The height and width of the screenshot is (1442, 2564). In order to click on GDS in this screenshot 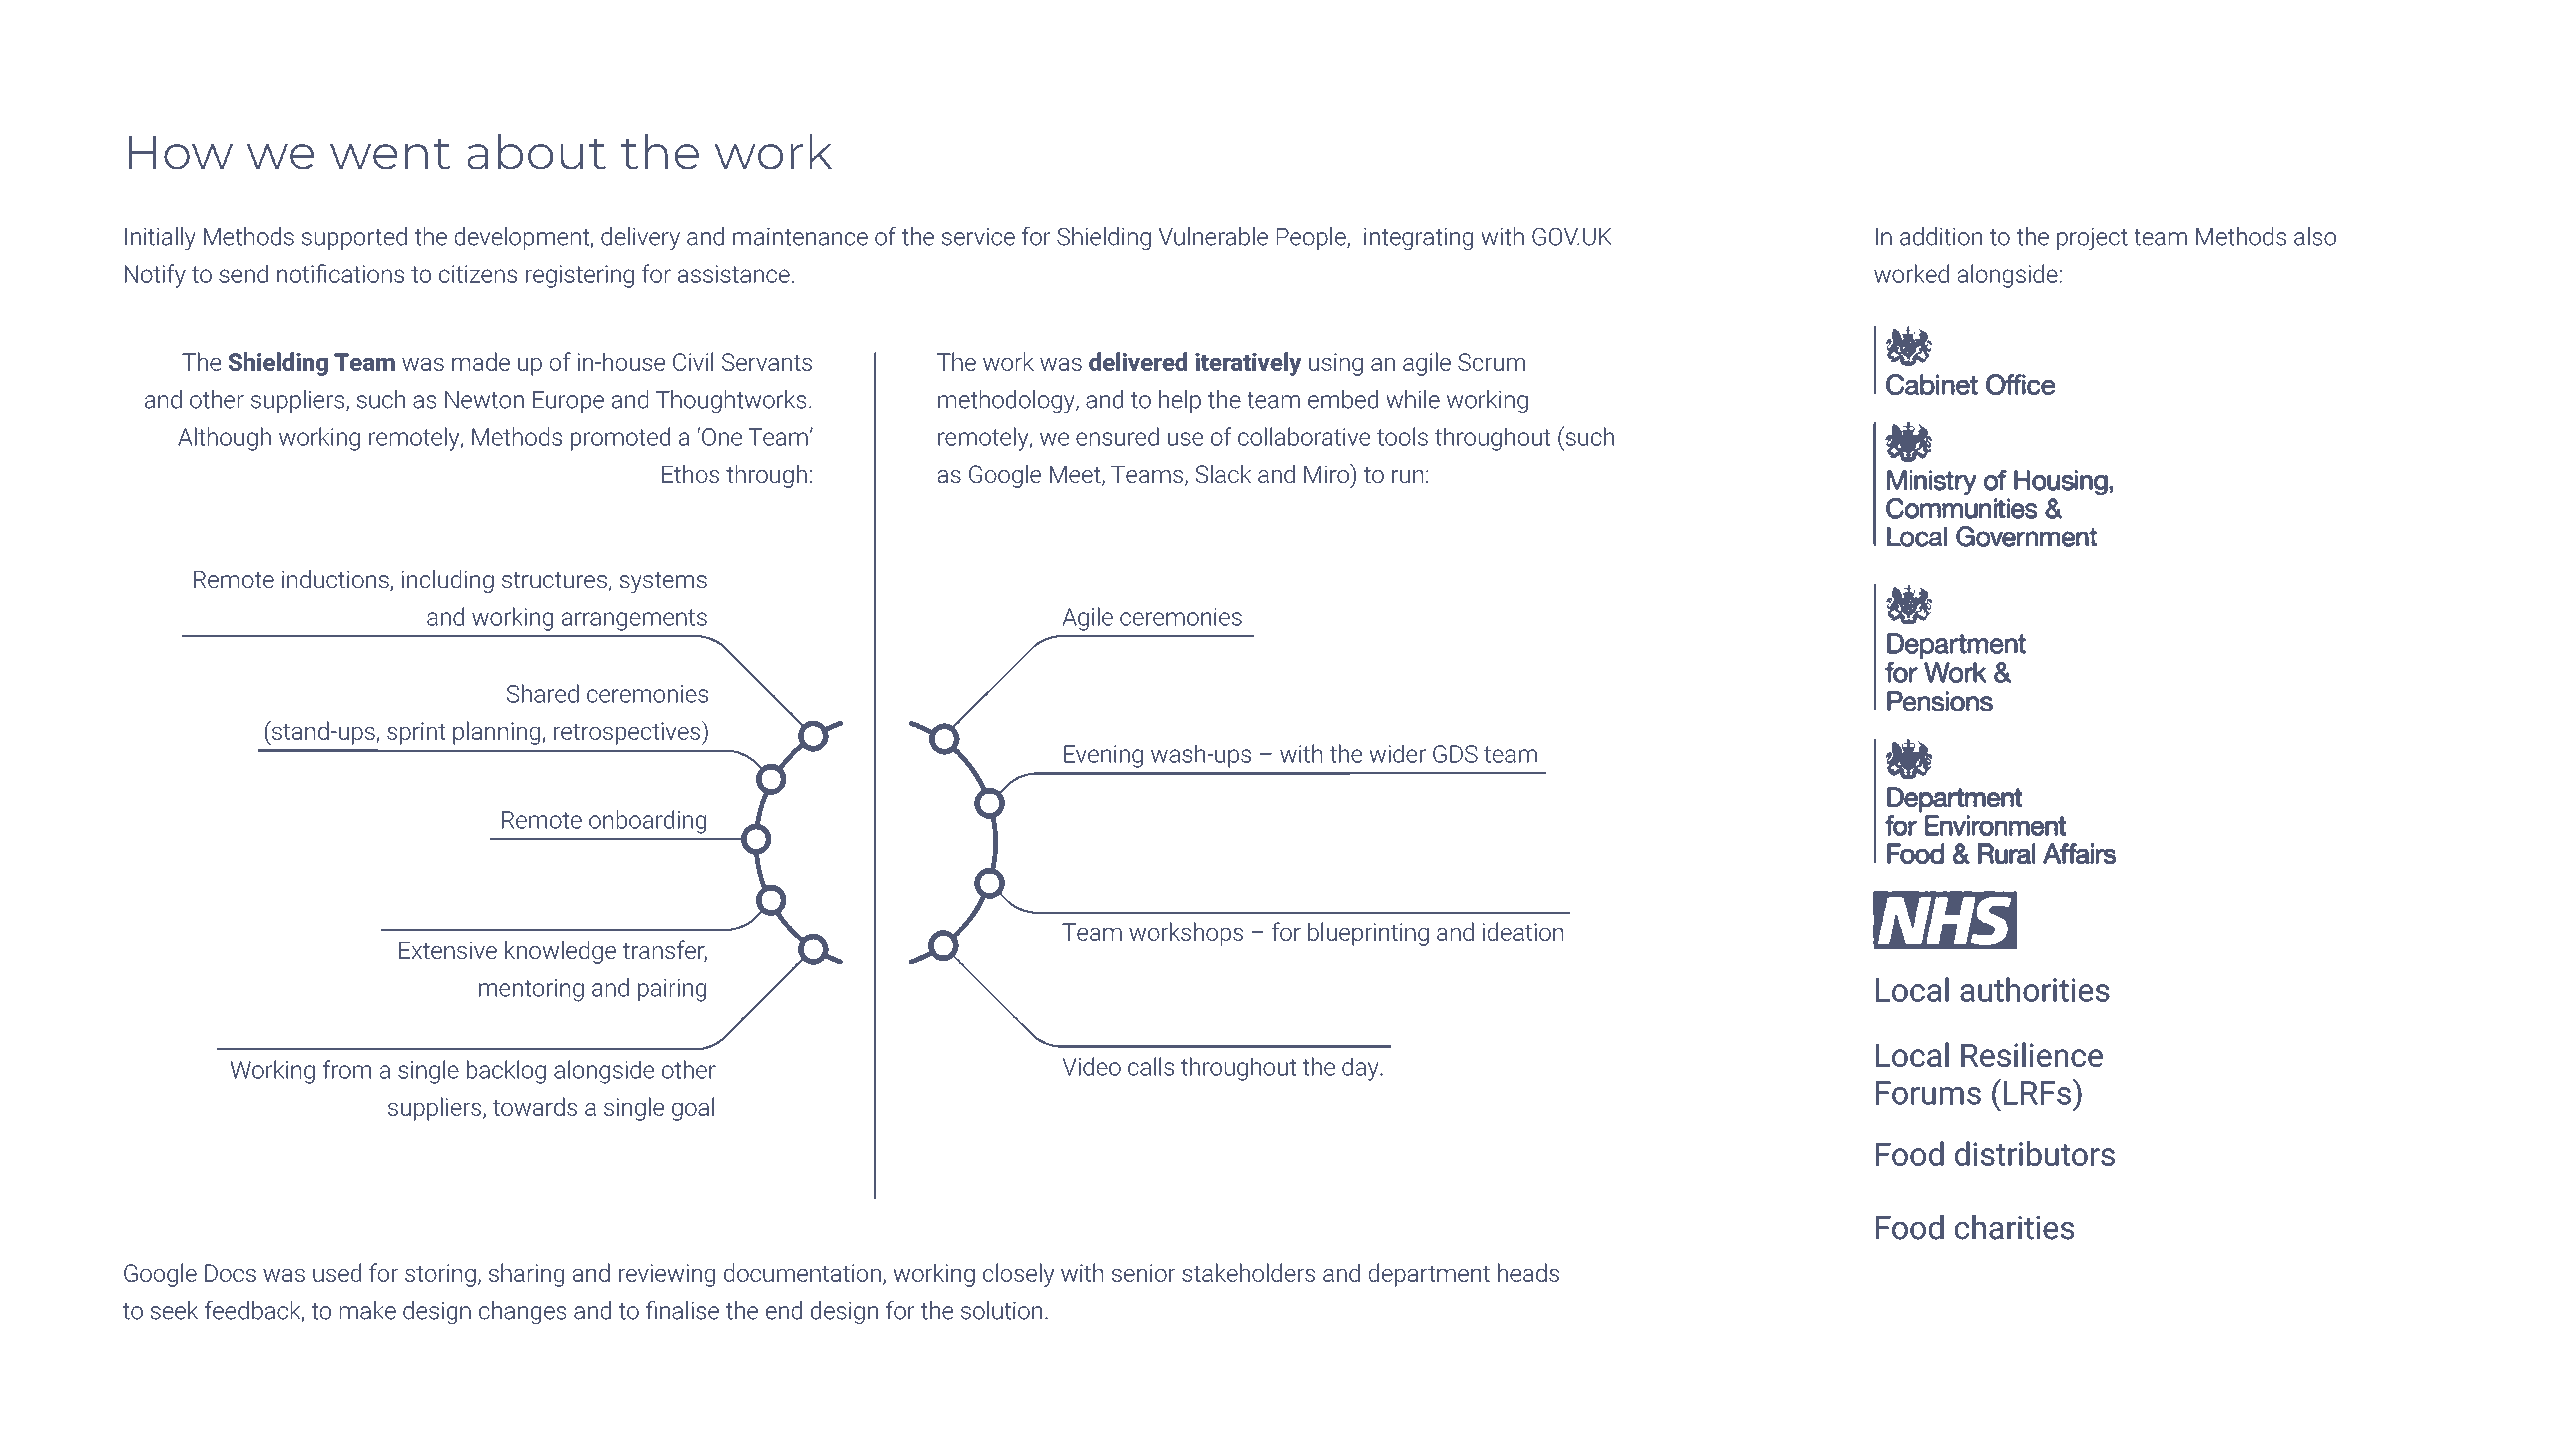, I will do `click(1455, 754)`.
